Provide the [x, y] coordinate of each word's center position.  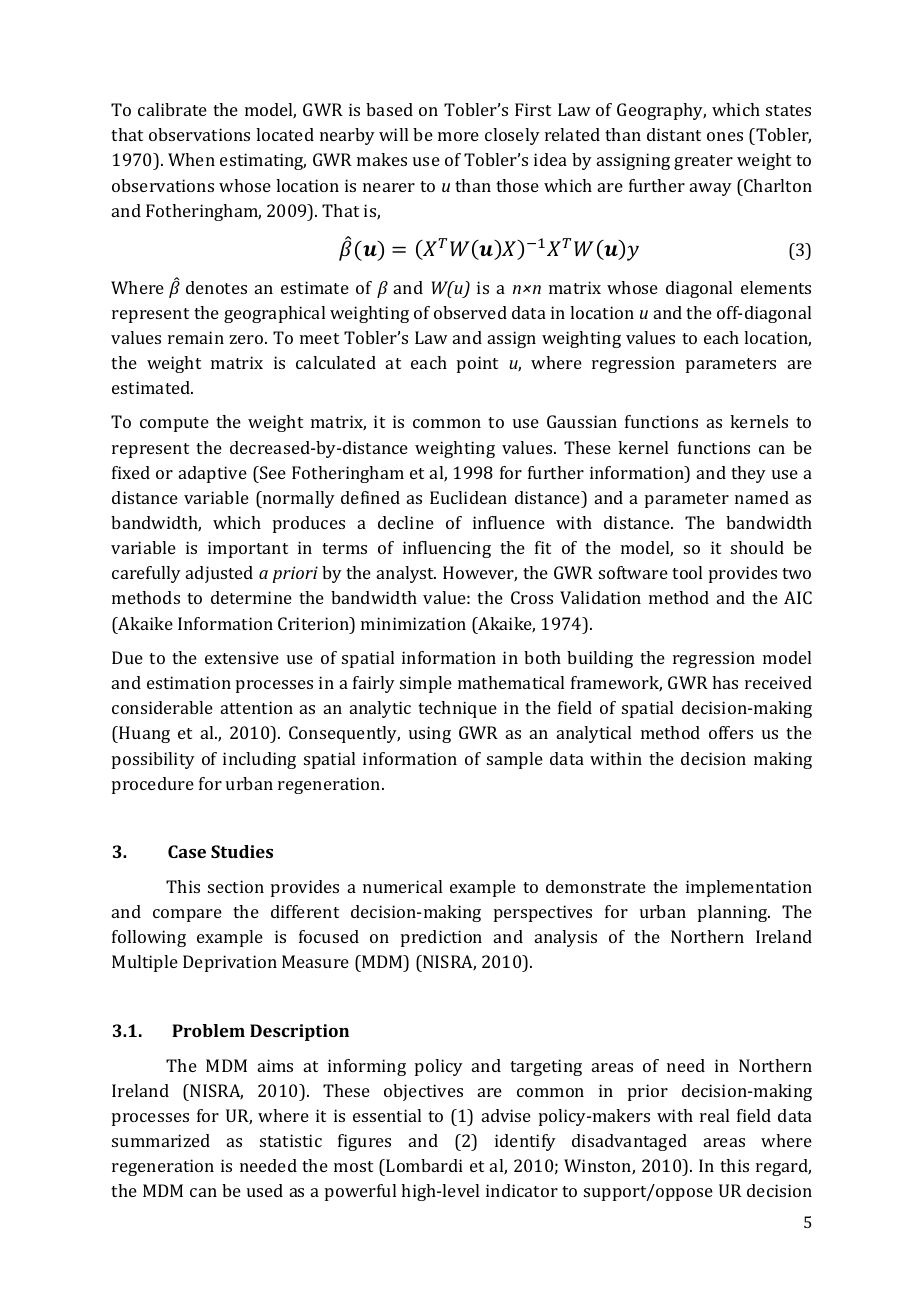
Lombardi [424, 1165]
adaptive [213, 474]
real [714, 1115]
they [748, 474]
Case [187, 851]
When [191, 159]
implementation [749, 888]
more [458, 136]
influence [509, 522]
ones [725, 136]
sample [515, 760]
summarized [161, 1140]
